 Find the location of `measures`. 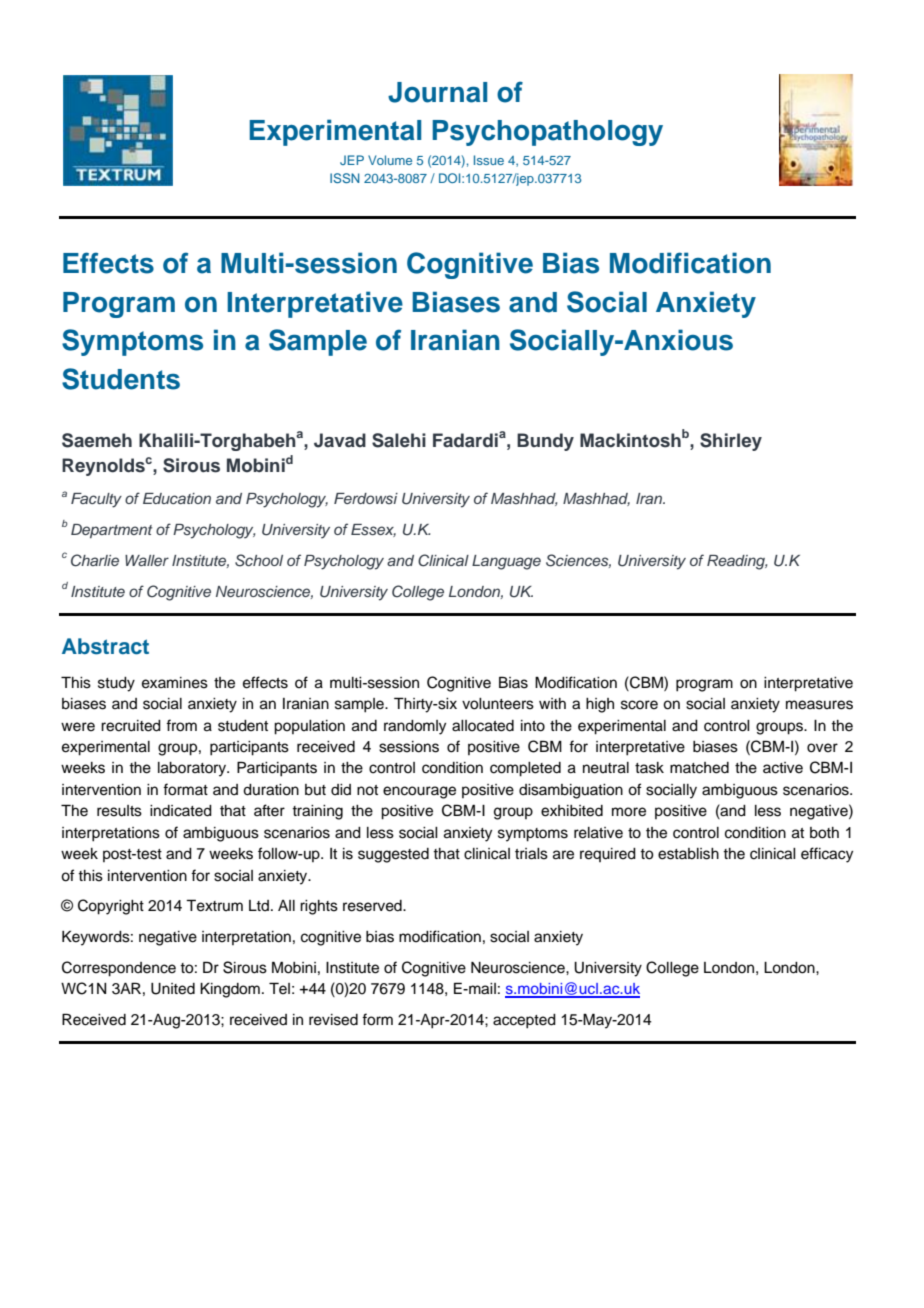

measures is located at coordinates (819, 705).
